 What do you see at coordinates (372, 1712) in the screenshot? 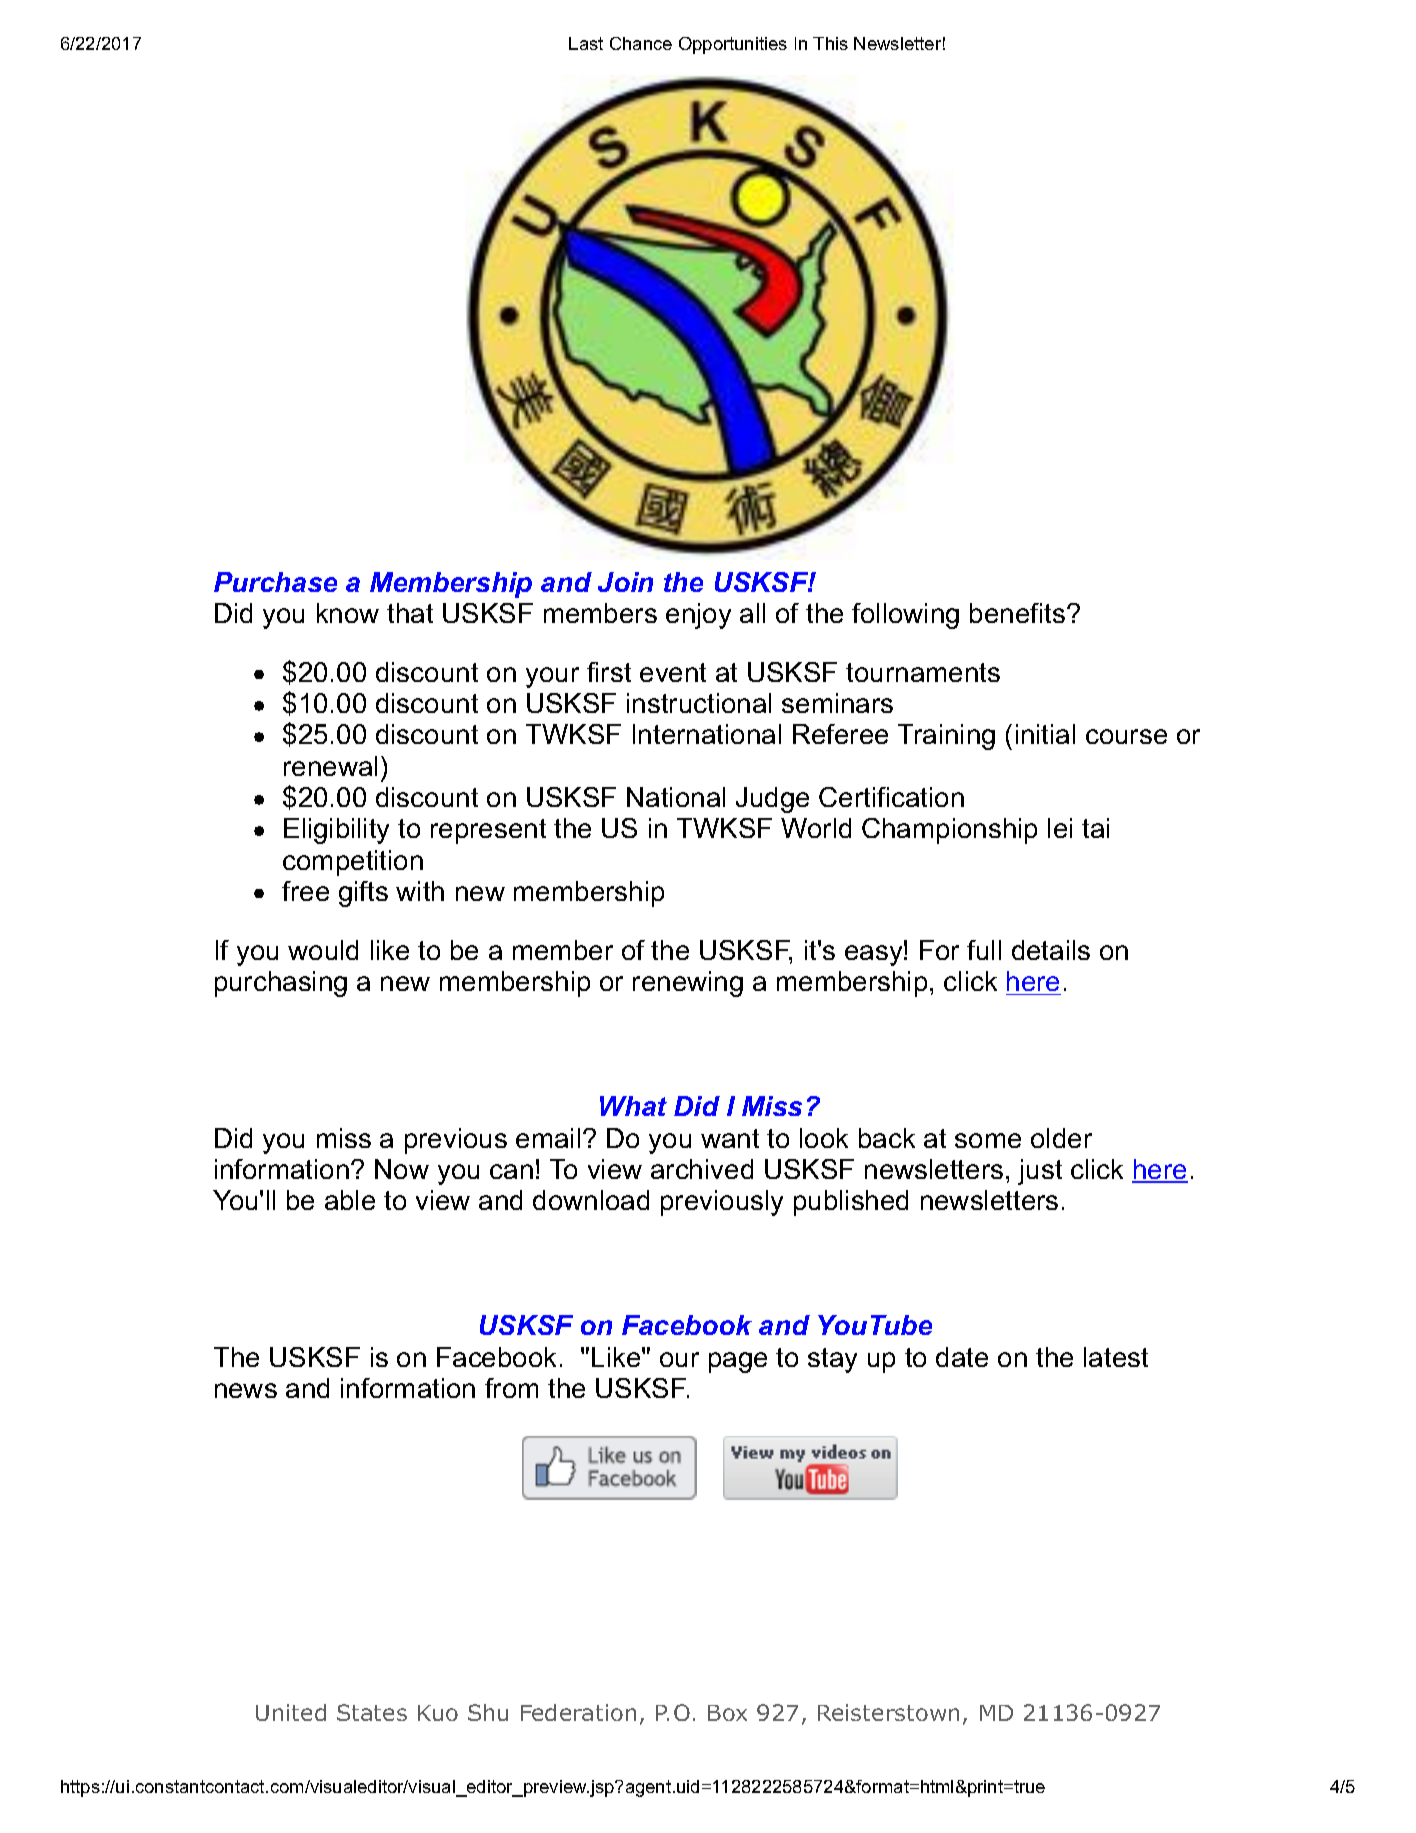
I see `States` at bounding box center [372, 1712].
